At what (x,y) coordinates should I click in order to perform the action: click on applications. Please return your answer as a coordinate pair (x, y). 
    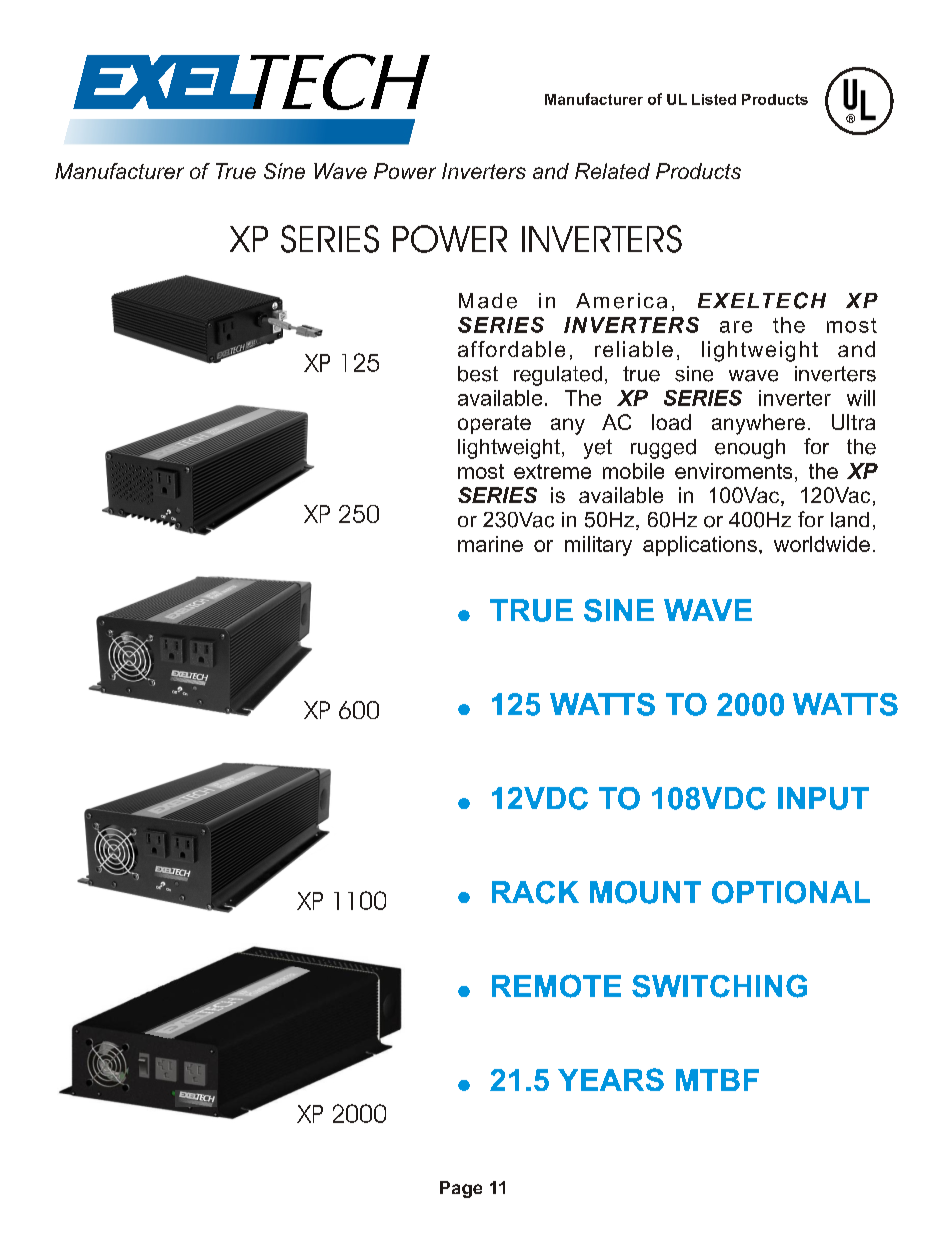
    Looking at the image, I should click on (700, 546).
